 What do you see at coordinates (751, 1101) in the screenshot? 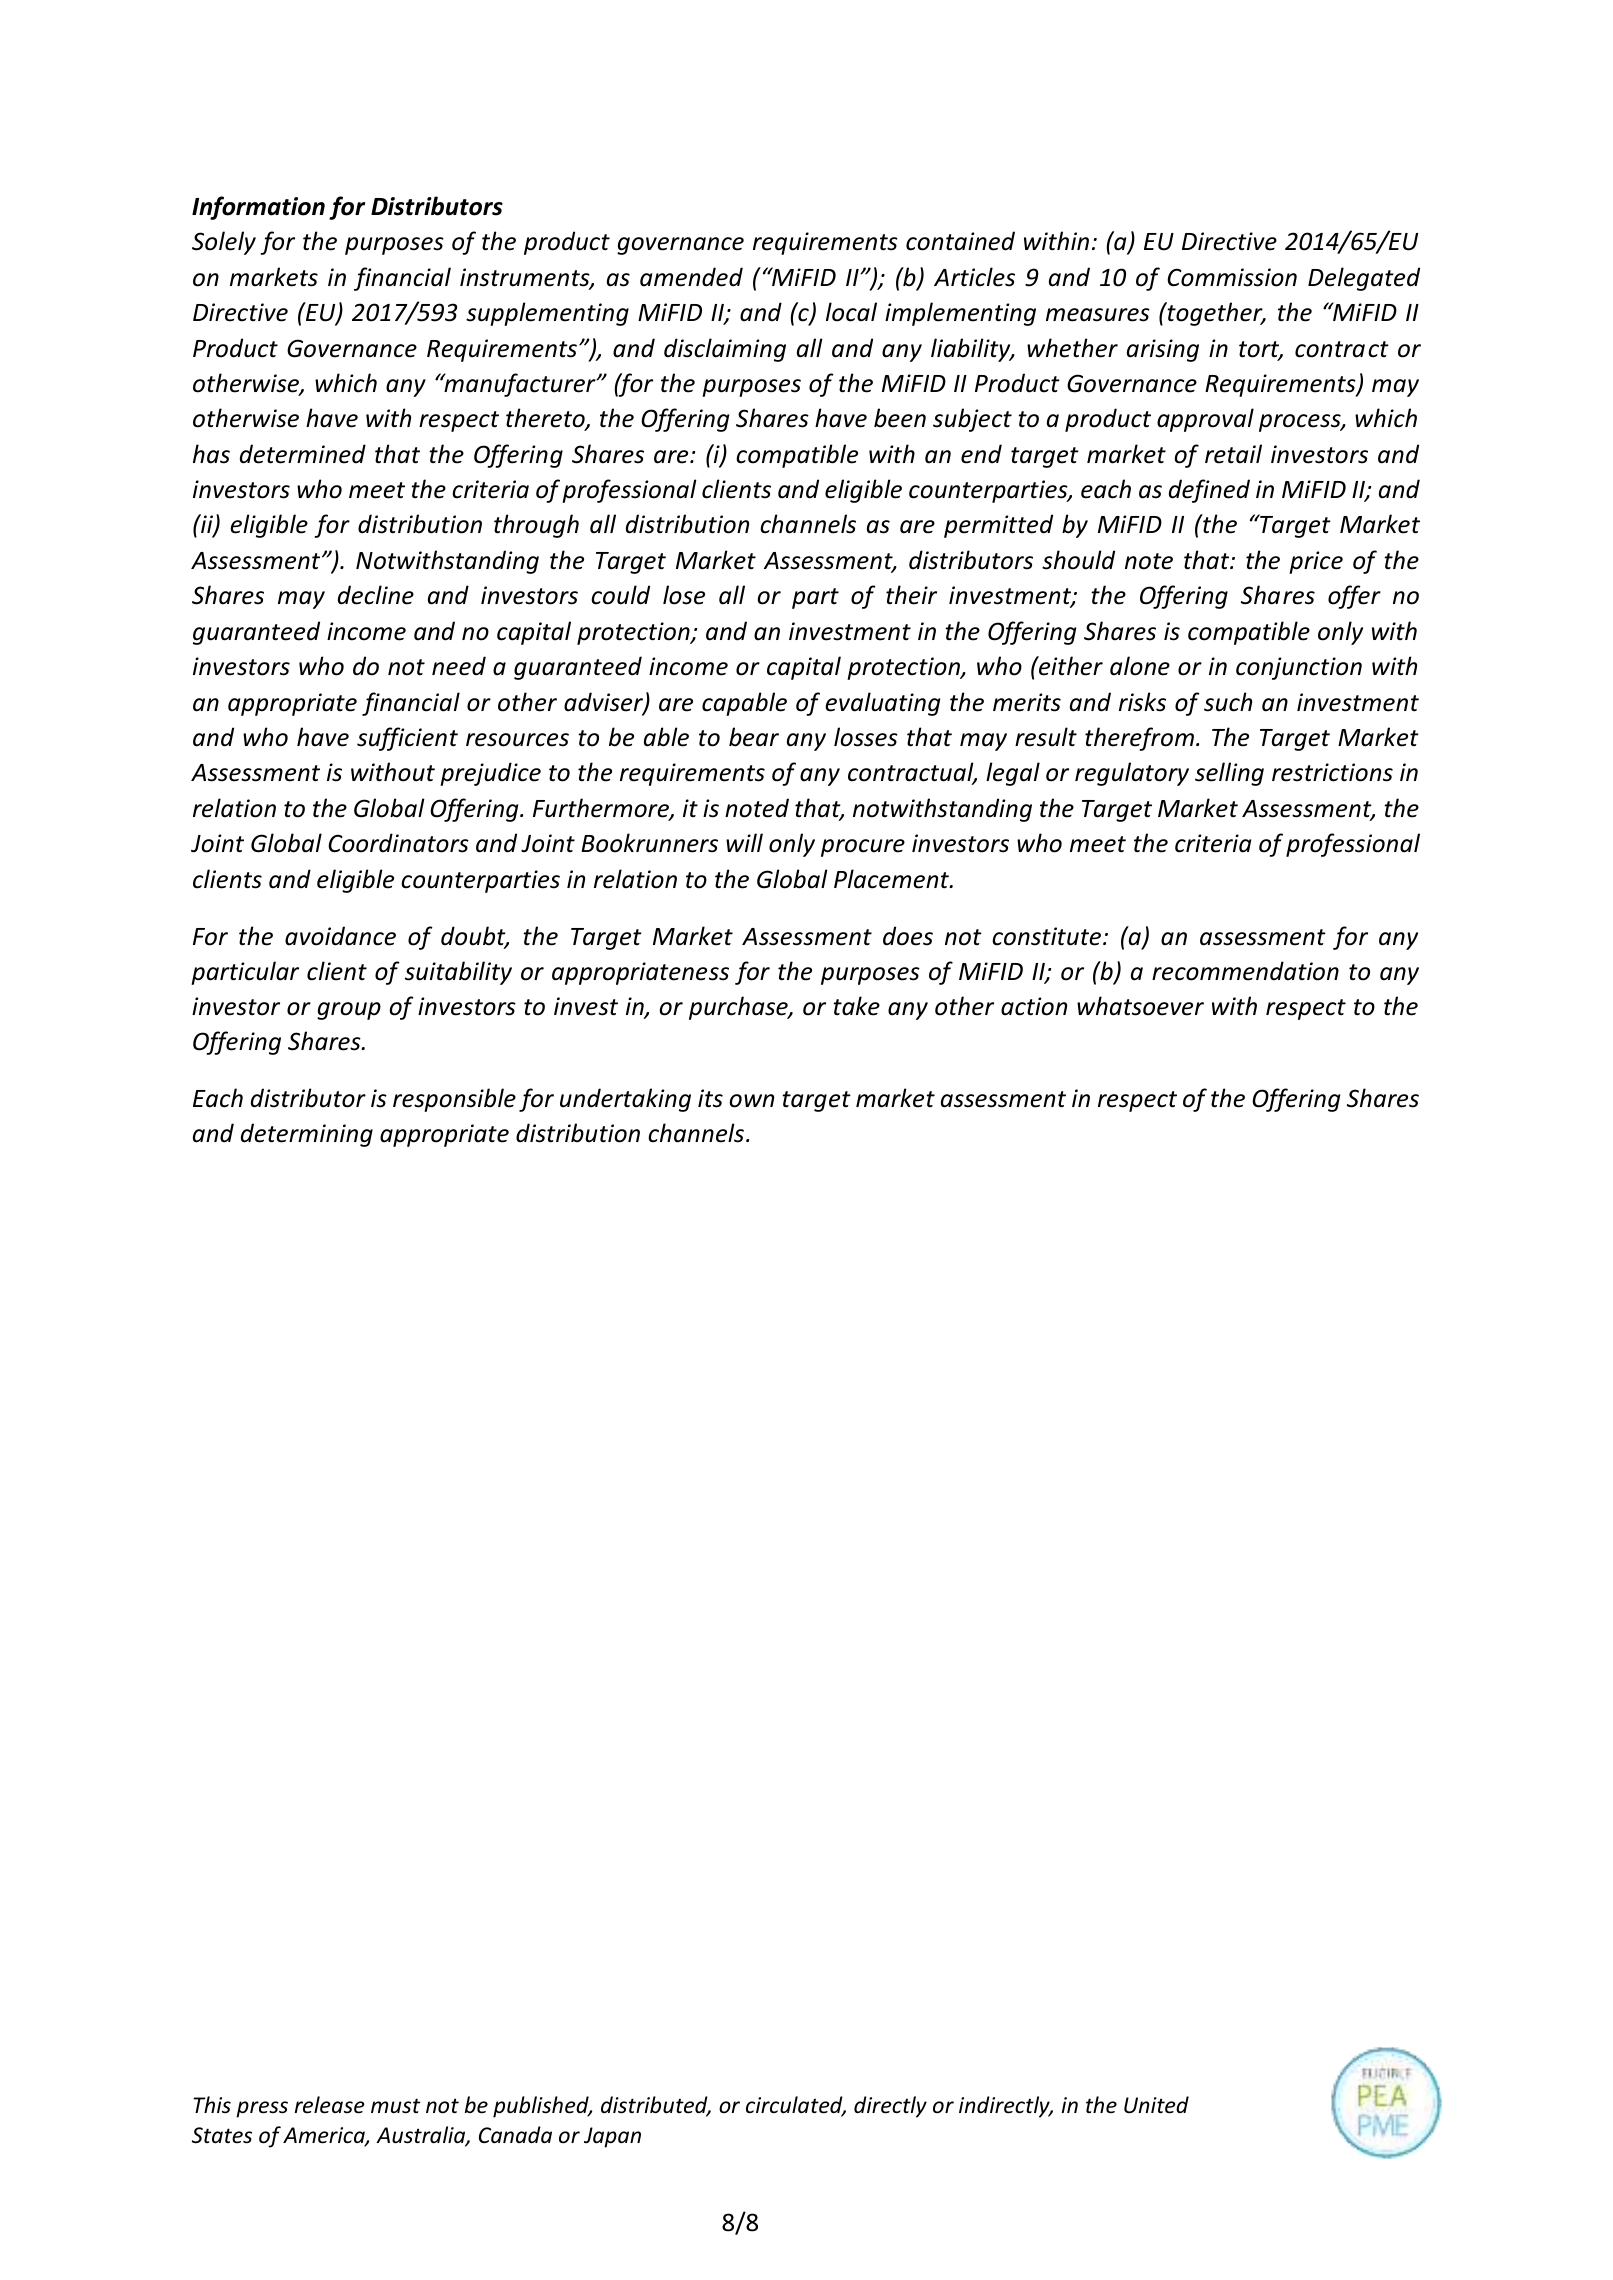
I see `own` at bounding box center [751, 1101].
